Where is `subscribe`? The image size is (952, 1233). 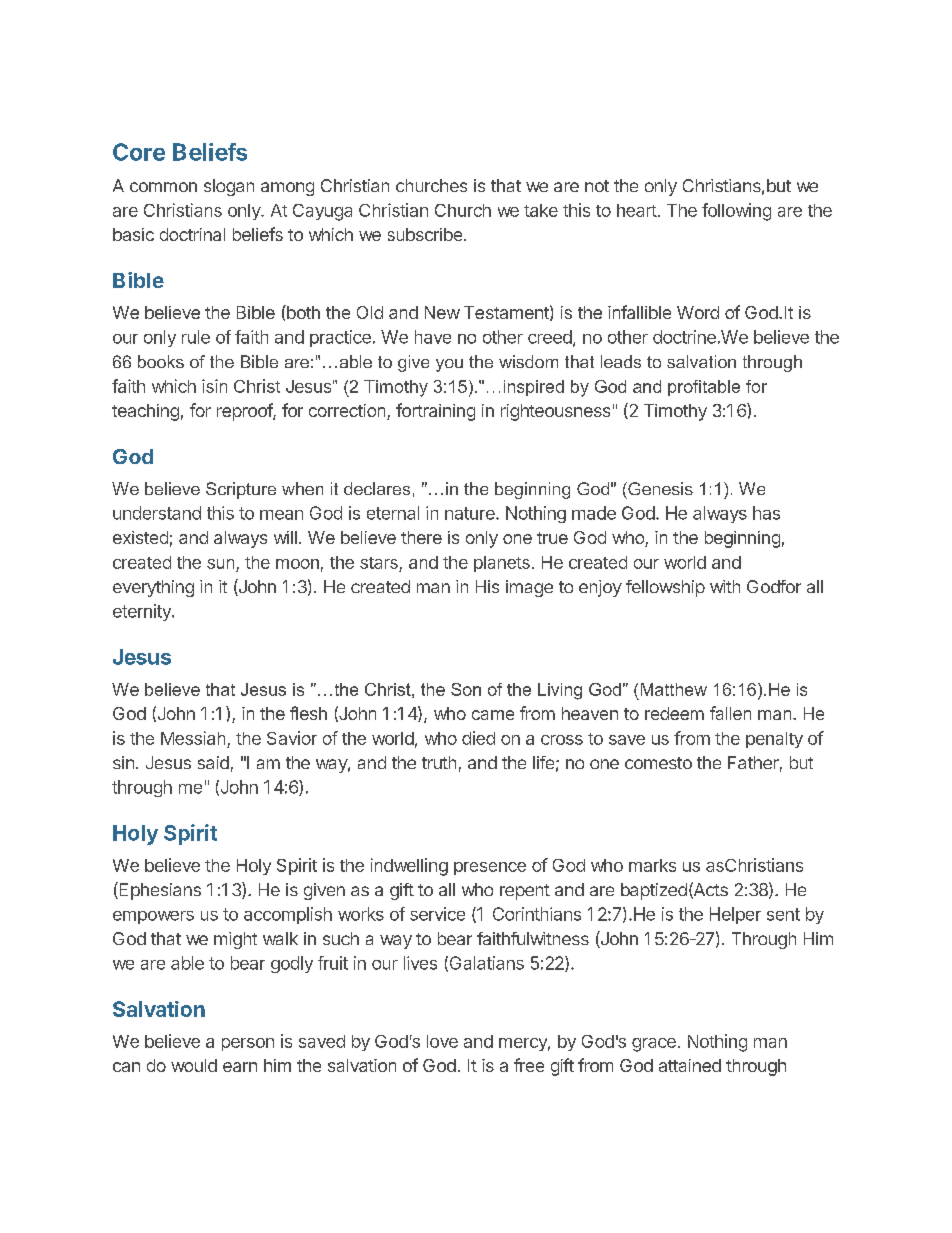 subscribe is located at coordinates (426, 234).
